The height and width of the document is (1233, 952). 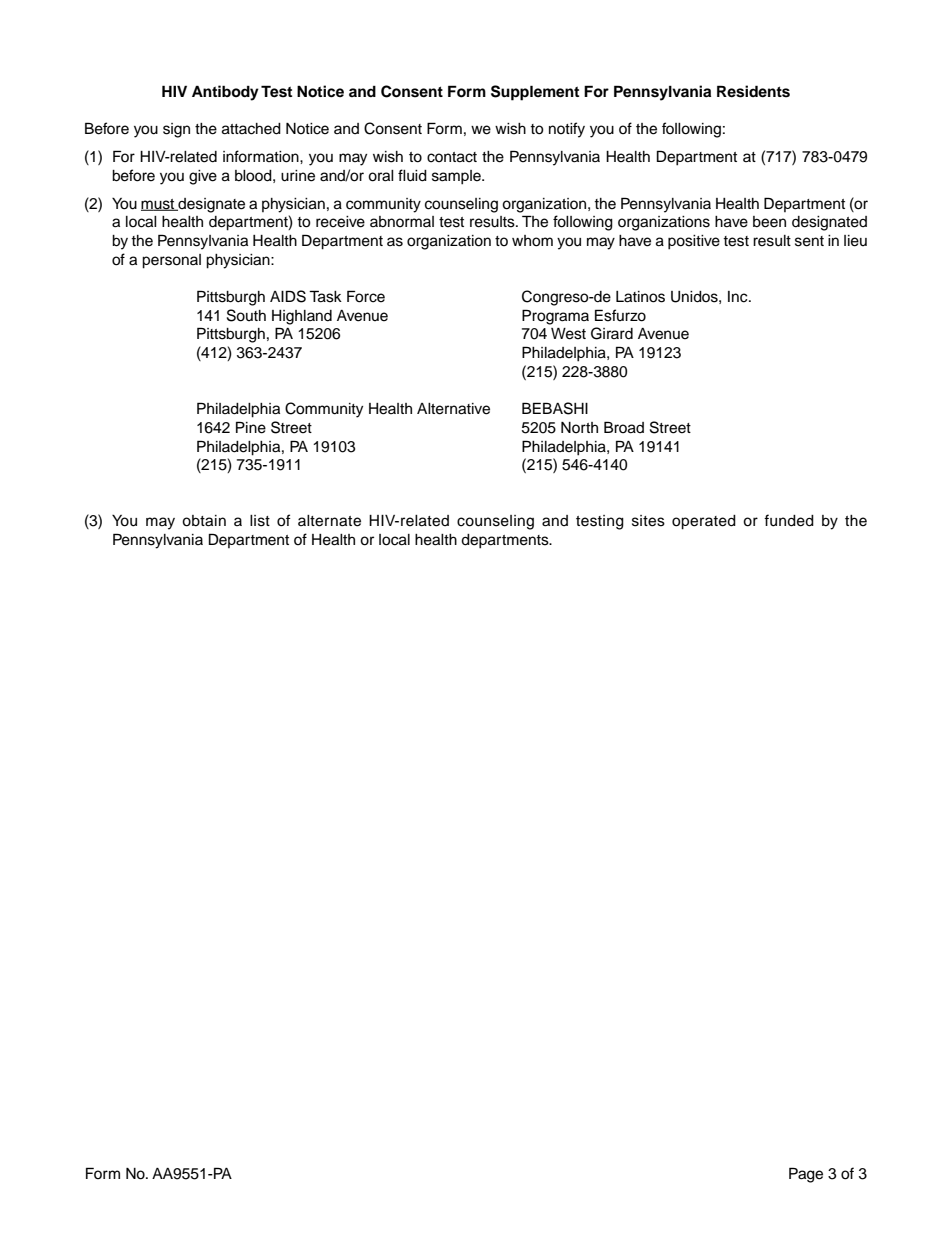 I want to click on Pine, so click(x=251, y=427).
